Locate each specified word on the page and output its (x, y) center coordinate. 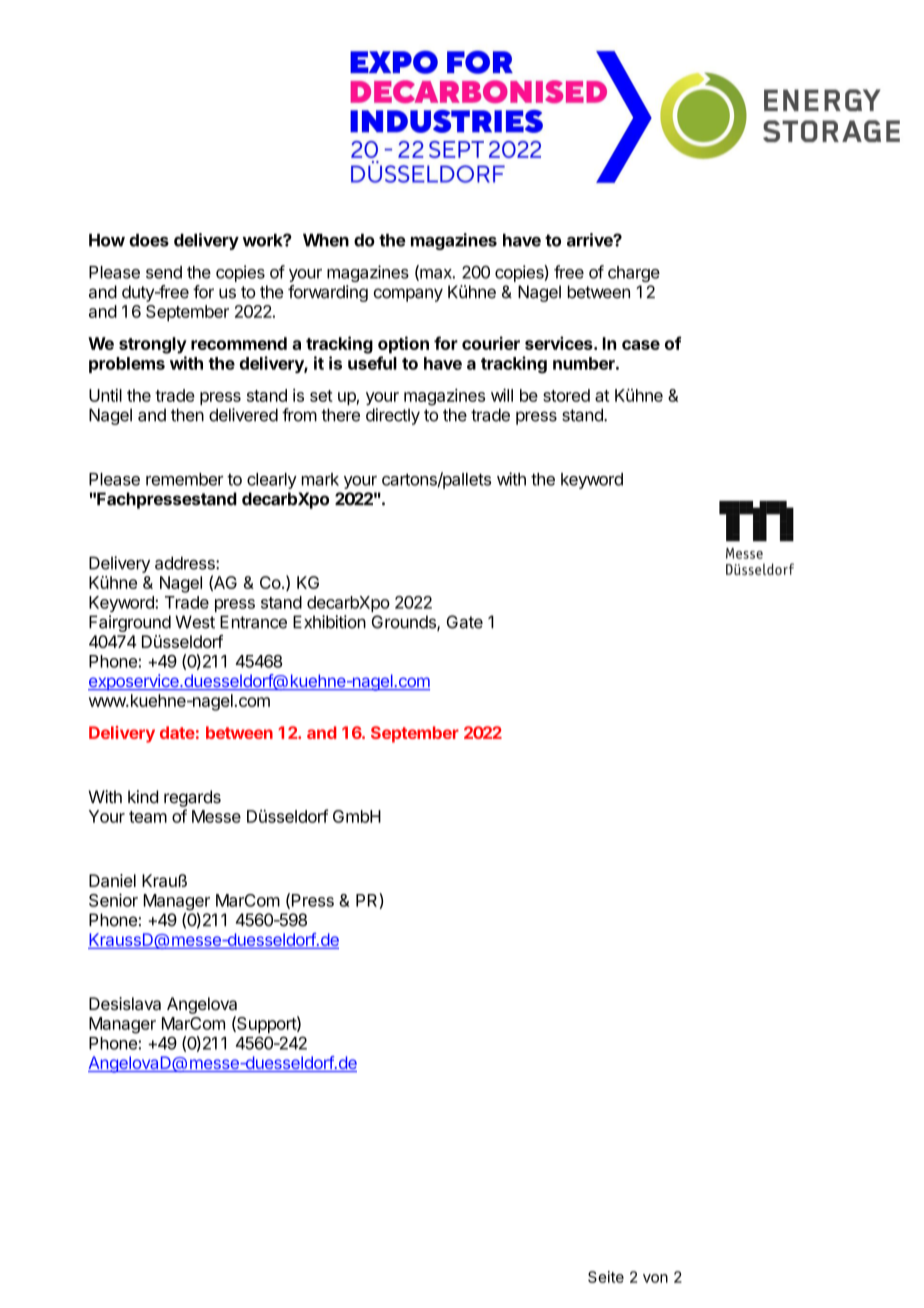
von (655, 1278)
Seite (606, 1277)
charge (634, 274)
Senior (113, 900)
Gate (465, 622)
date (177, 732)
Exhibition (329, 622)
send (164, 272)
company (408, 295)
